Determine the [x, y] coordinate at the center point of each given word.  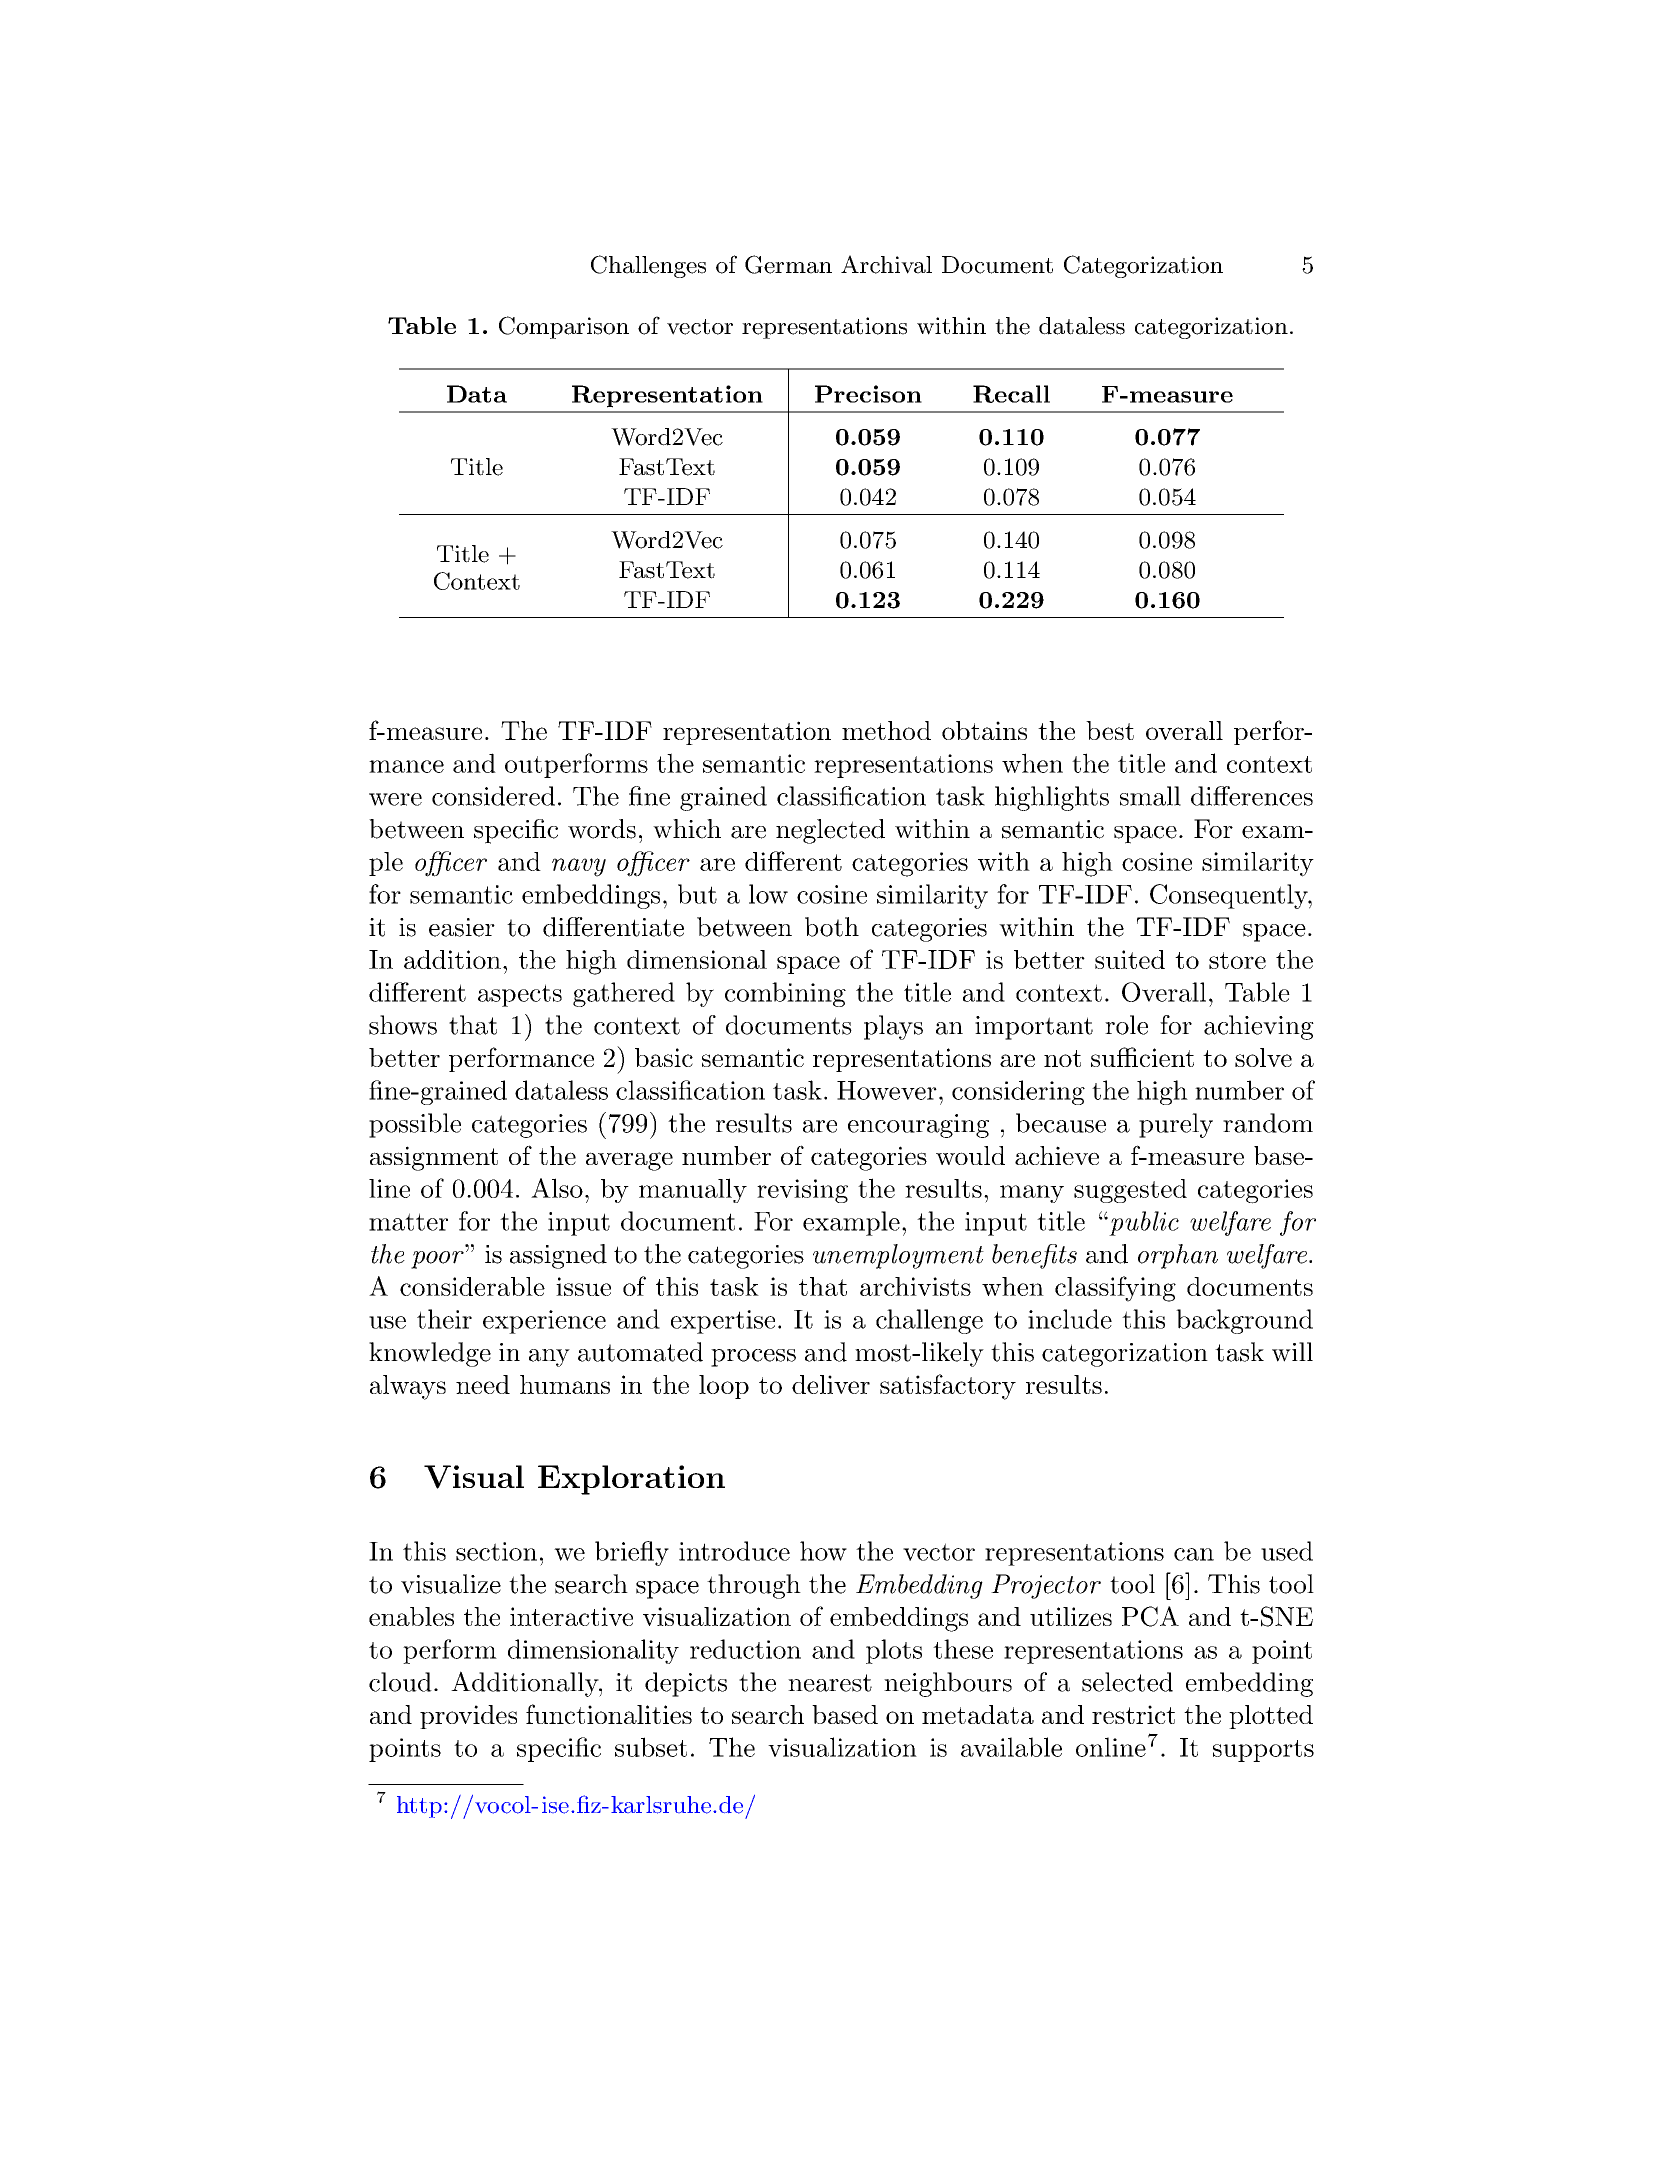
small [1150, 796]
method [886, 730]
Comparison [564, 327]
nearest [830, 1683]
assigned [558, 1256]
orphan [1178, 1256]
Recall [1011, 394]
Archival [886, 264]
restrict [1133, 1714]
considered [493, 796]
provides [468, 1717]
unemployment [898, 1256]
